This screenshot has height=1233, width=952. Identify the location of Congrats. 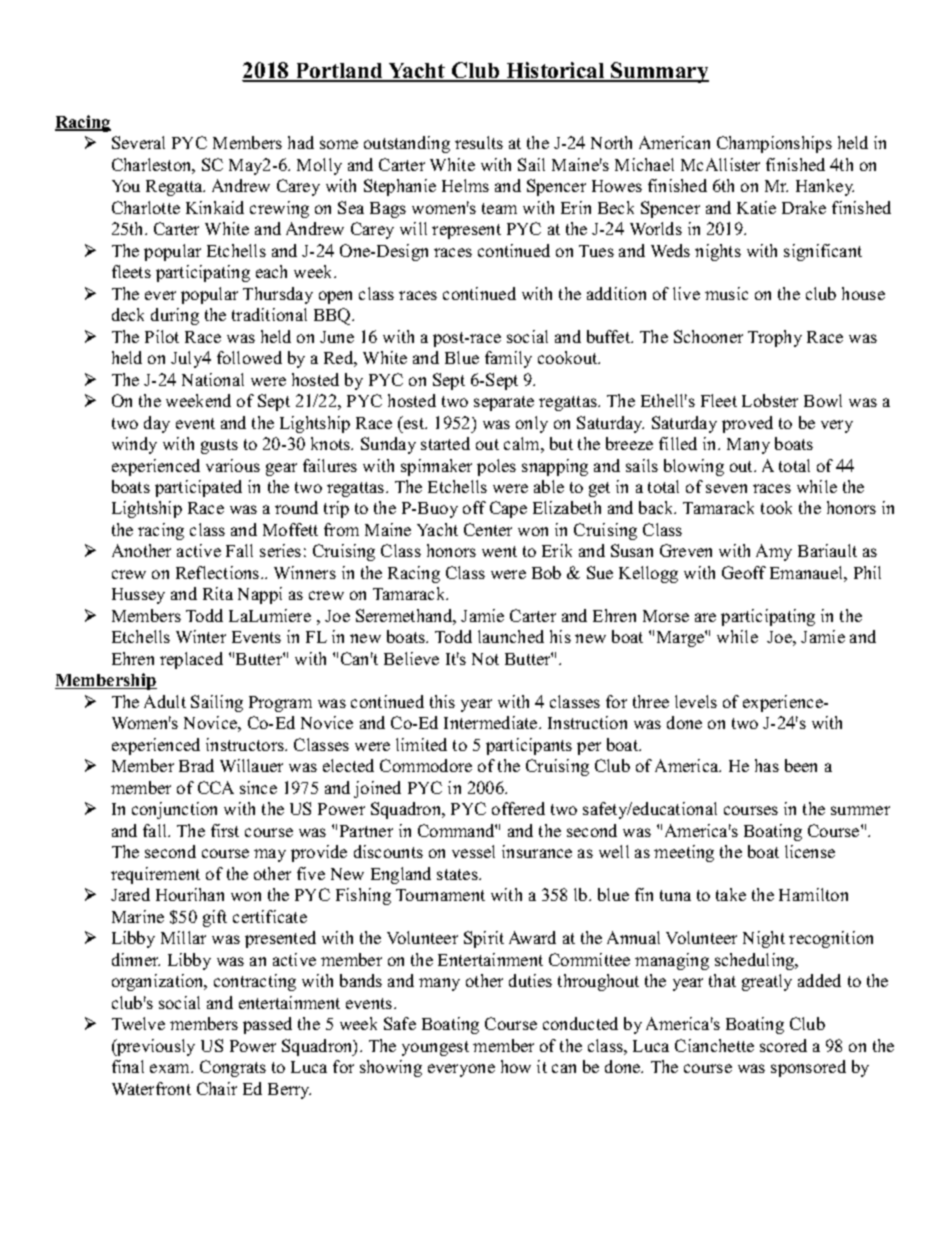
(233, 1068).
